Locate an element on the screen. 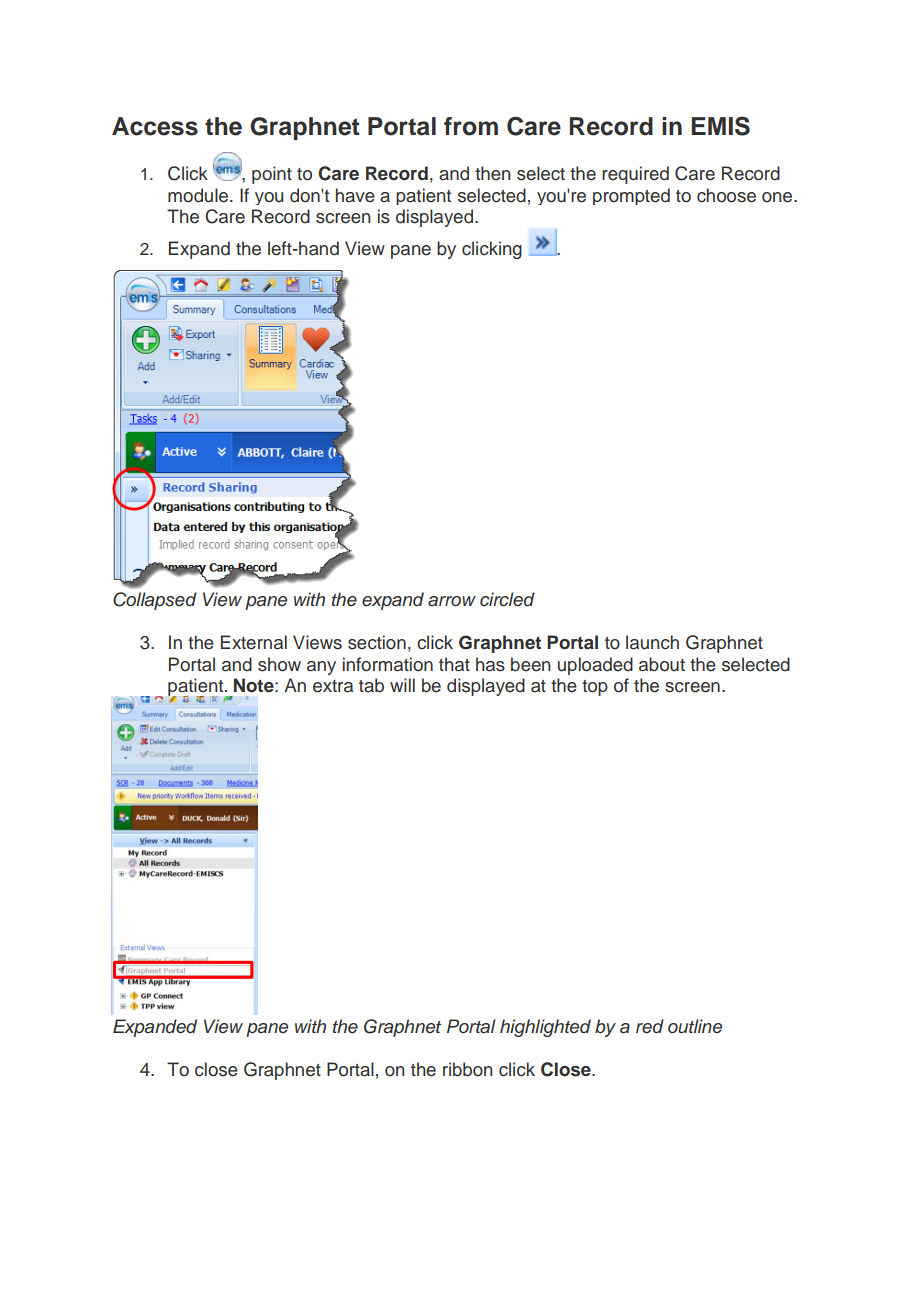  circled is located at coordinates (507, 599).
